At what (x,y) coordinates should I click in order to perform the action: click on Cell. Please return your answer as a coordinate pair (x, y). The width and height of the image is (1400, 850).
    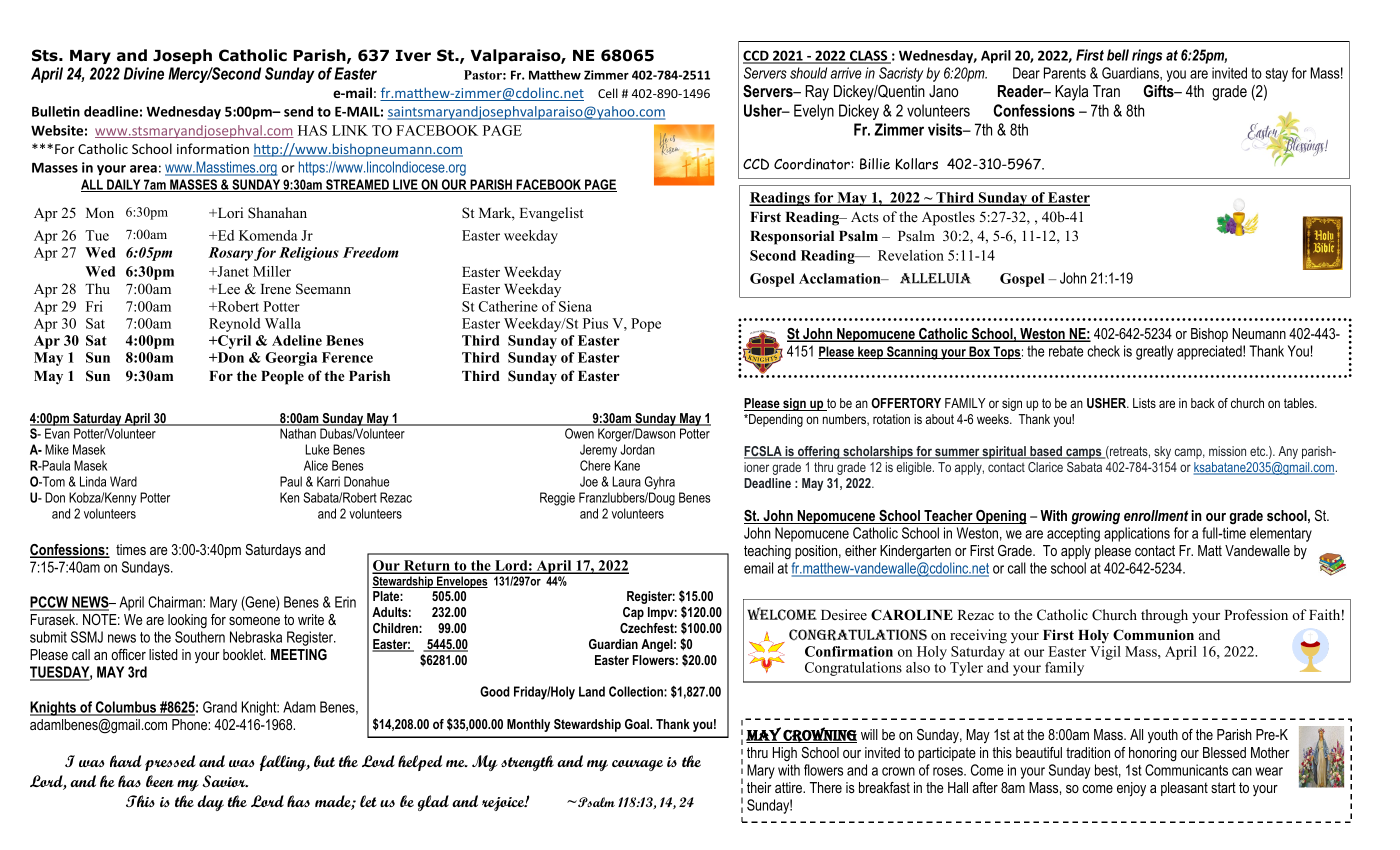
    Looking at the image, I should click on (608, 93).
